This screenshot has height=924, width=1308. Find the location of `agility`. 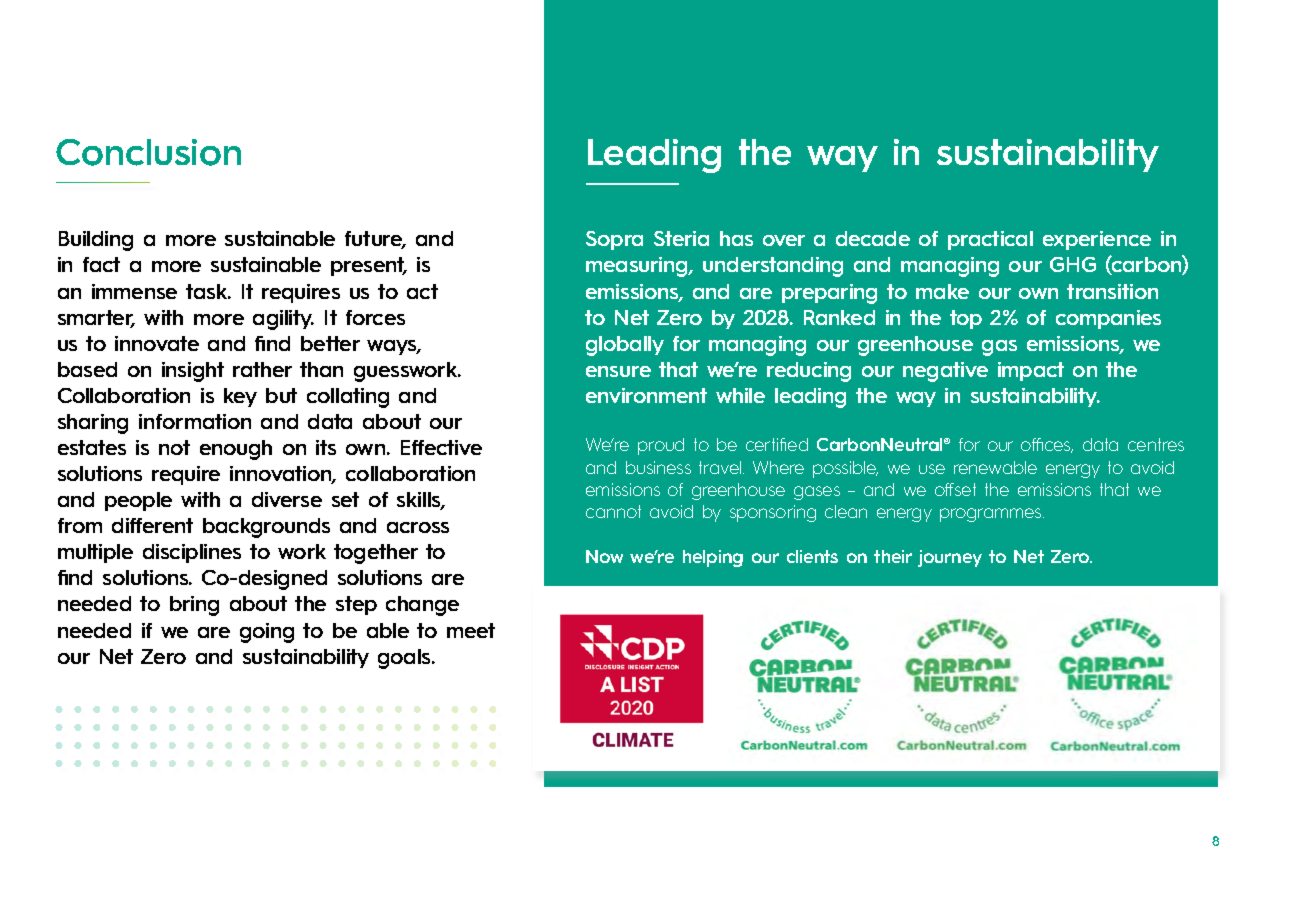

agility is located at coordinates (283, 320).
